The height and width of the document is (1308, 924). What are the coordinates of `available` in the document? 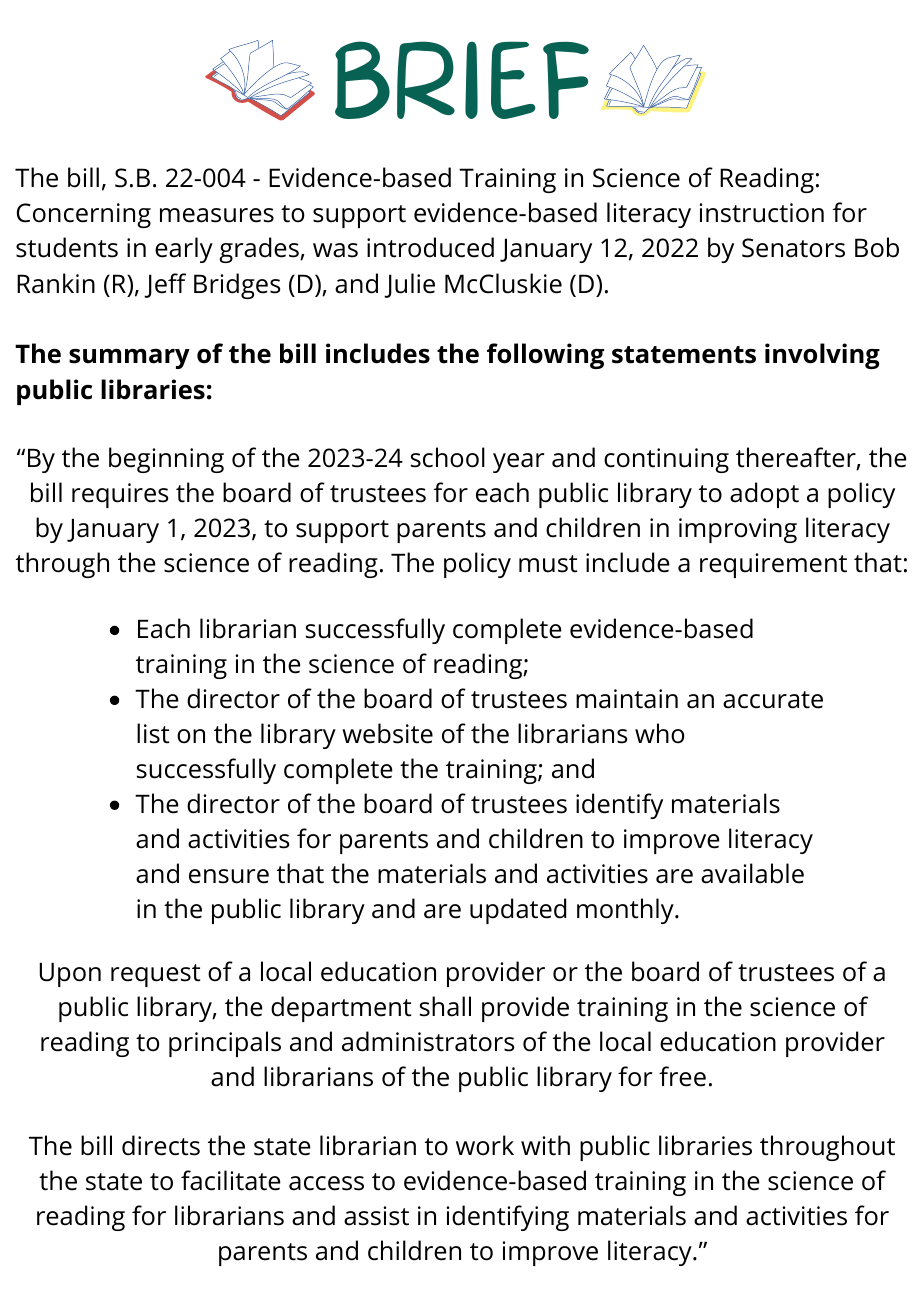 It's located at (752, 873).
